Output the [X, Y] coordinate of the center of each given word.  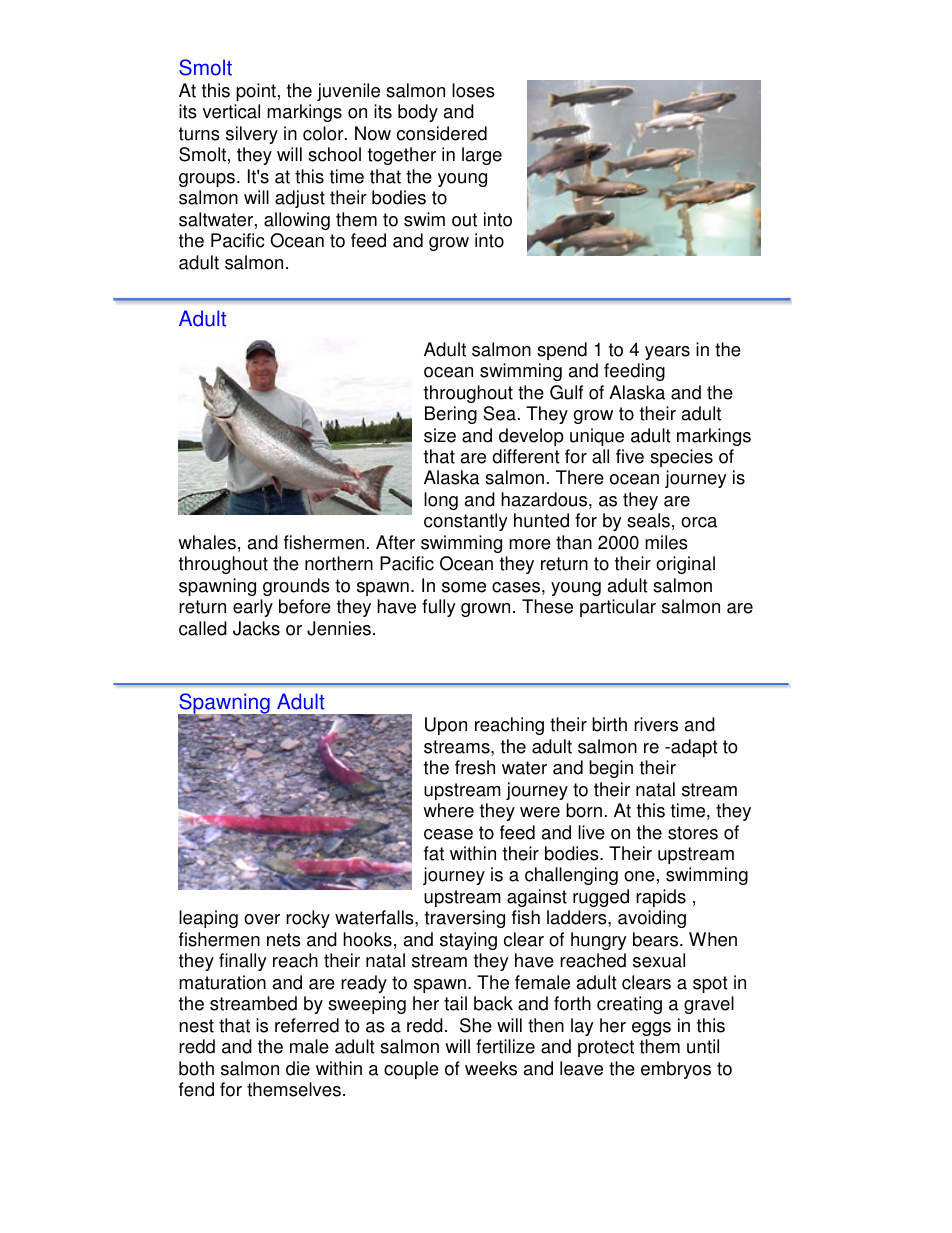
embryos [676, 1070]
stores [693, 833]
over [262, 919]
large [482, 156]
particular [618, 608]
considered [442, 133]
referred [307, 1025]
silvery [252, 135]
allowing [297, 221]
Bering [451, 415]
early [253, 608]
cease [448, 834]
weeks [491, 1068]
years [667, 353]
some [464, 587]
